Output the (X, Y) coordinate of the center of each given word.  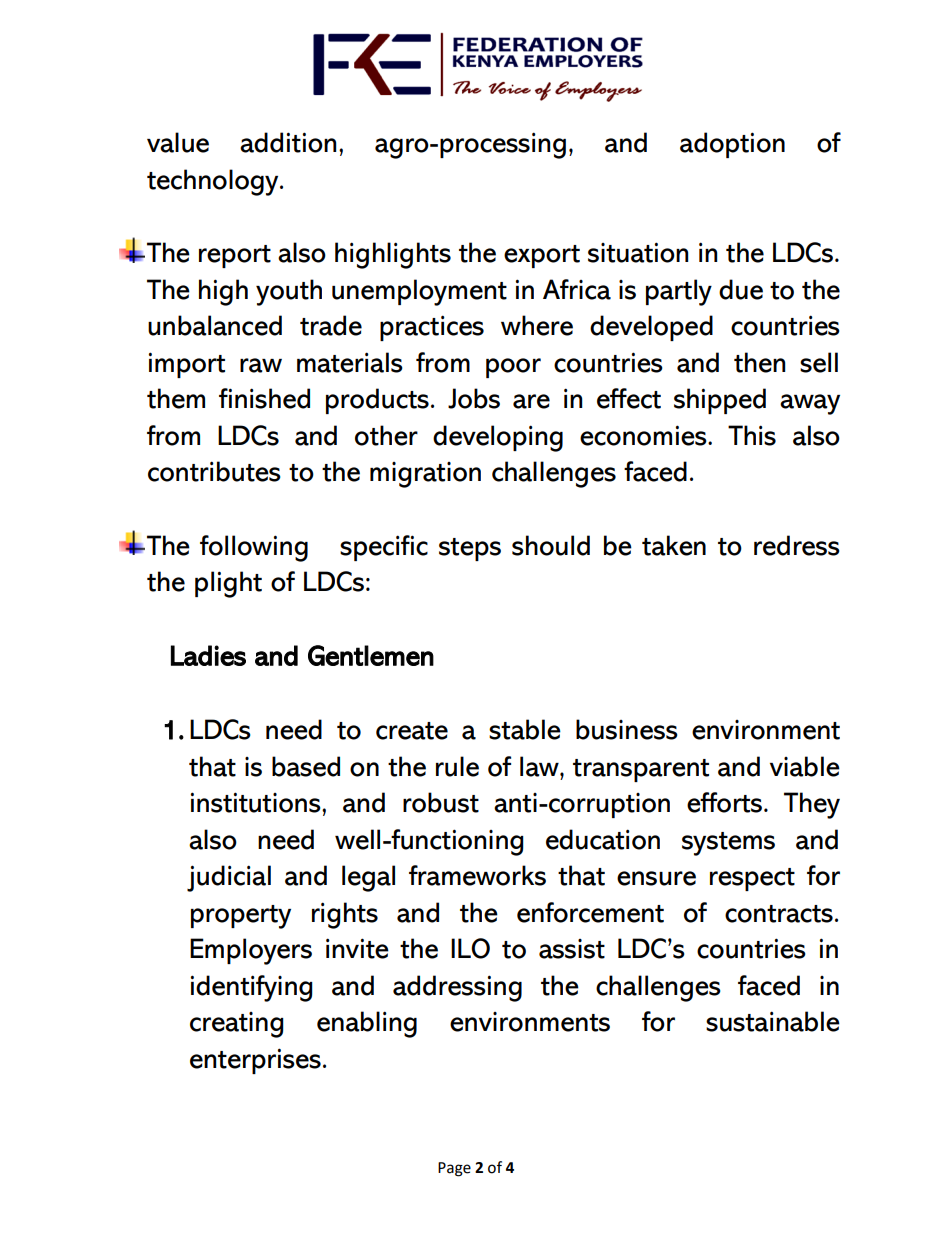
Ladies (208, 655)
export (542, 256)
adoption (732, 145)
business (627, 729)
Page (454, 1169)
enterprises (255, 1061)
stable (525, 729)
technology (214, 182)
